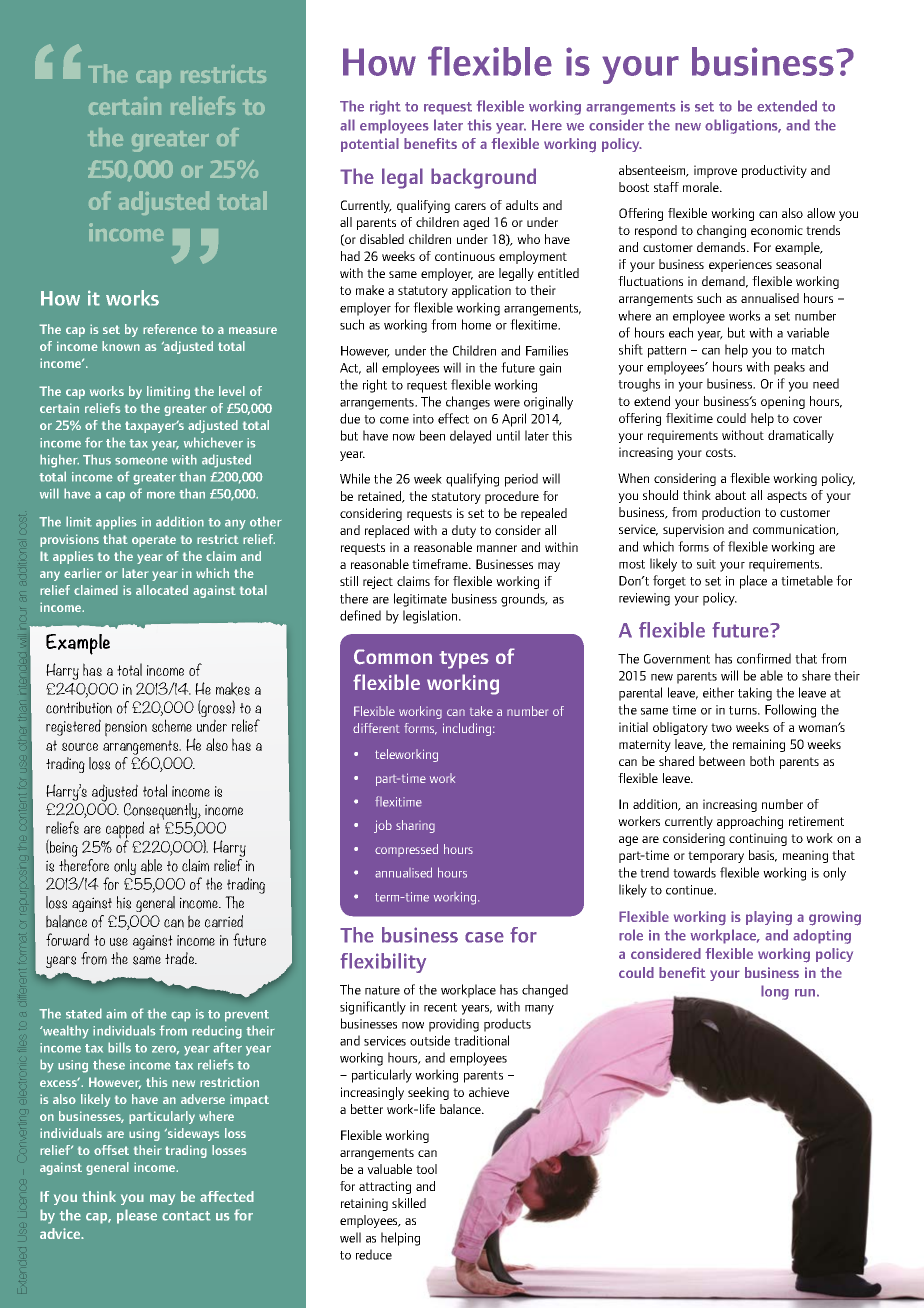  Describe the element at coordinates (432, 435) in the document. I see `been` at that location.
